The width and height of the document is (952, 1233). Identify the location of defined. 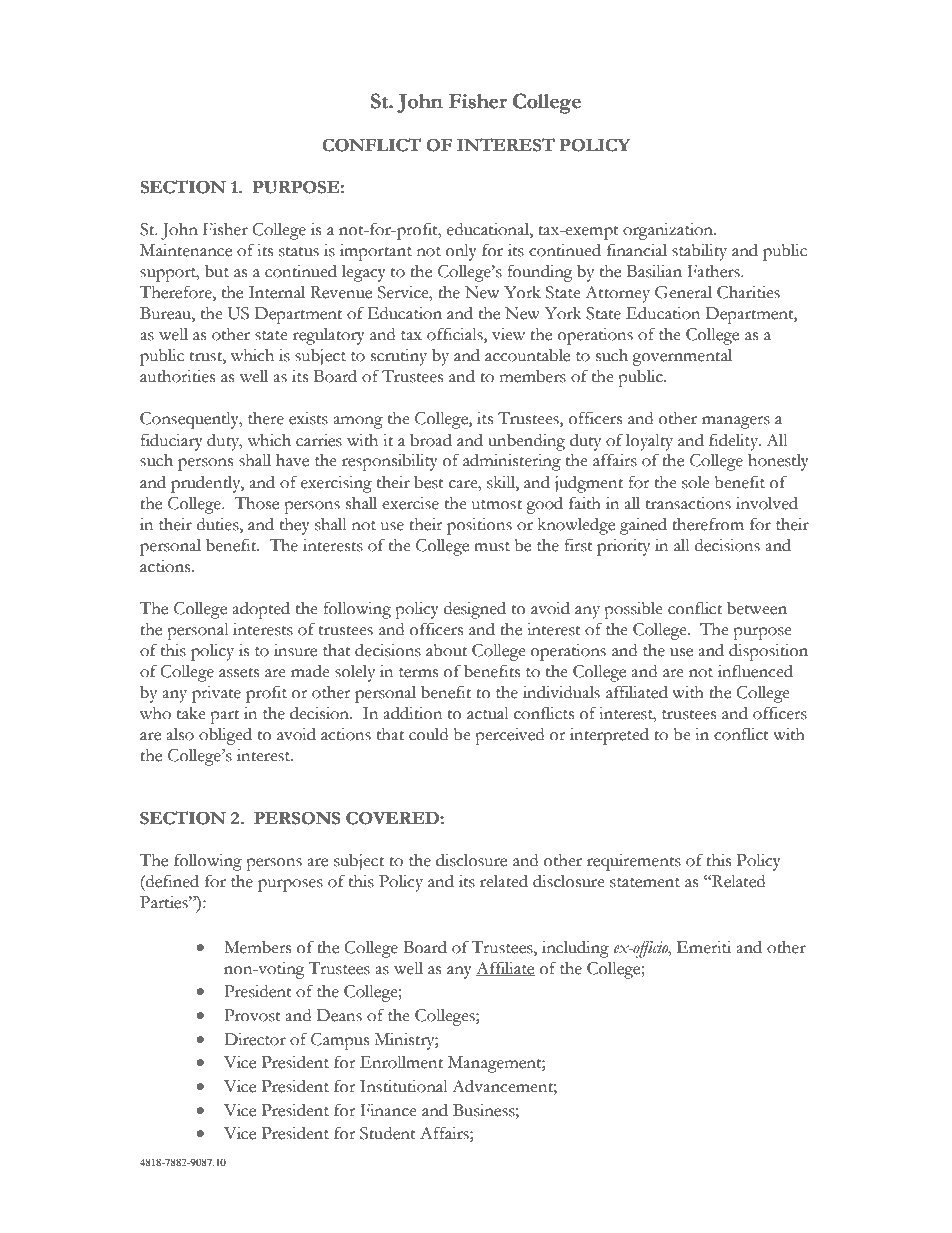
(171, 881).
